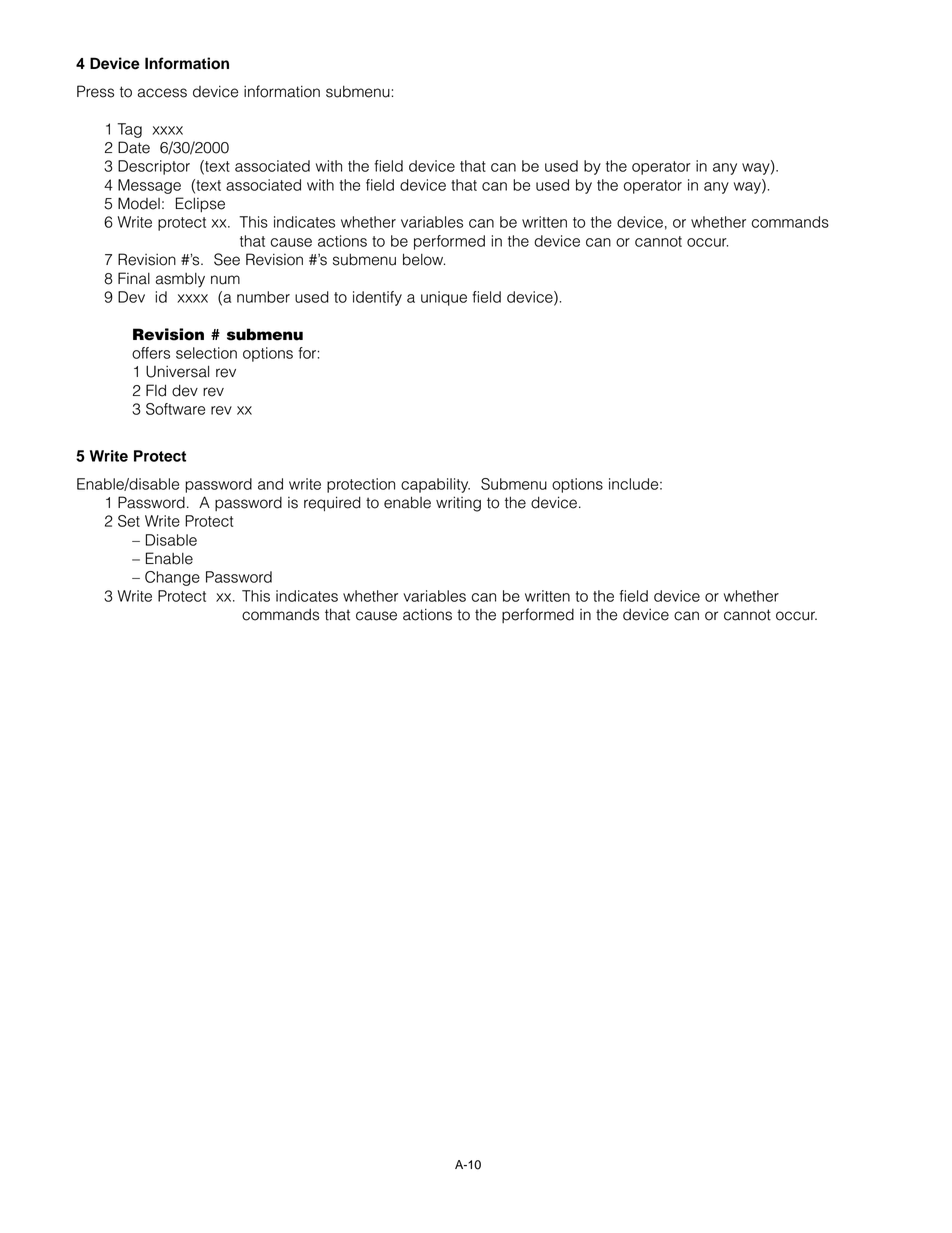 The width and height of the document is (952, 1233). Describe the element at coordinates (263, 297) in the document. I see `number` at that location.
